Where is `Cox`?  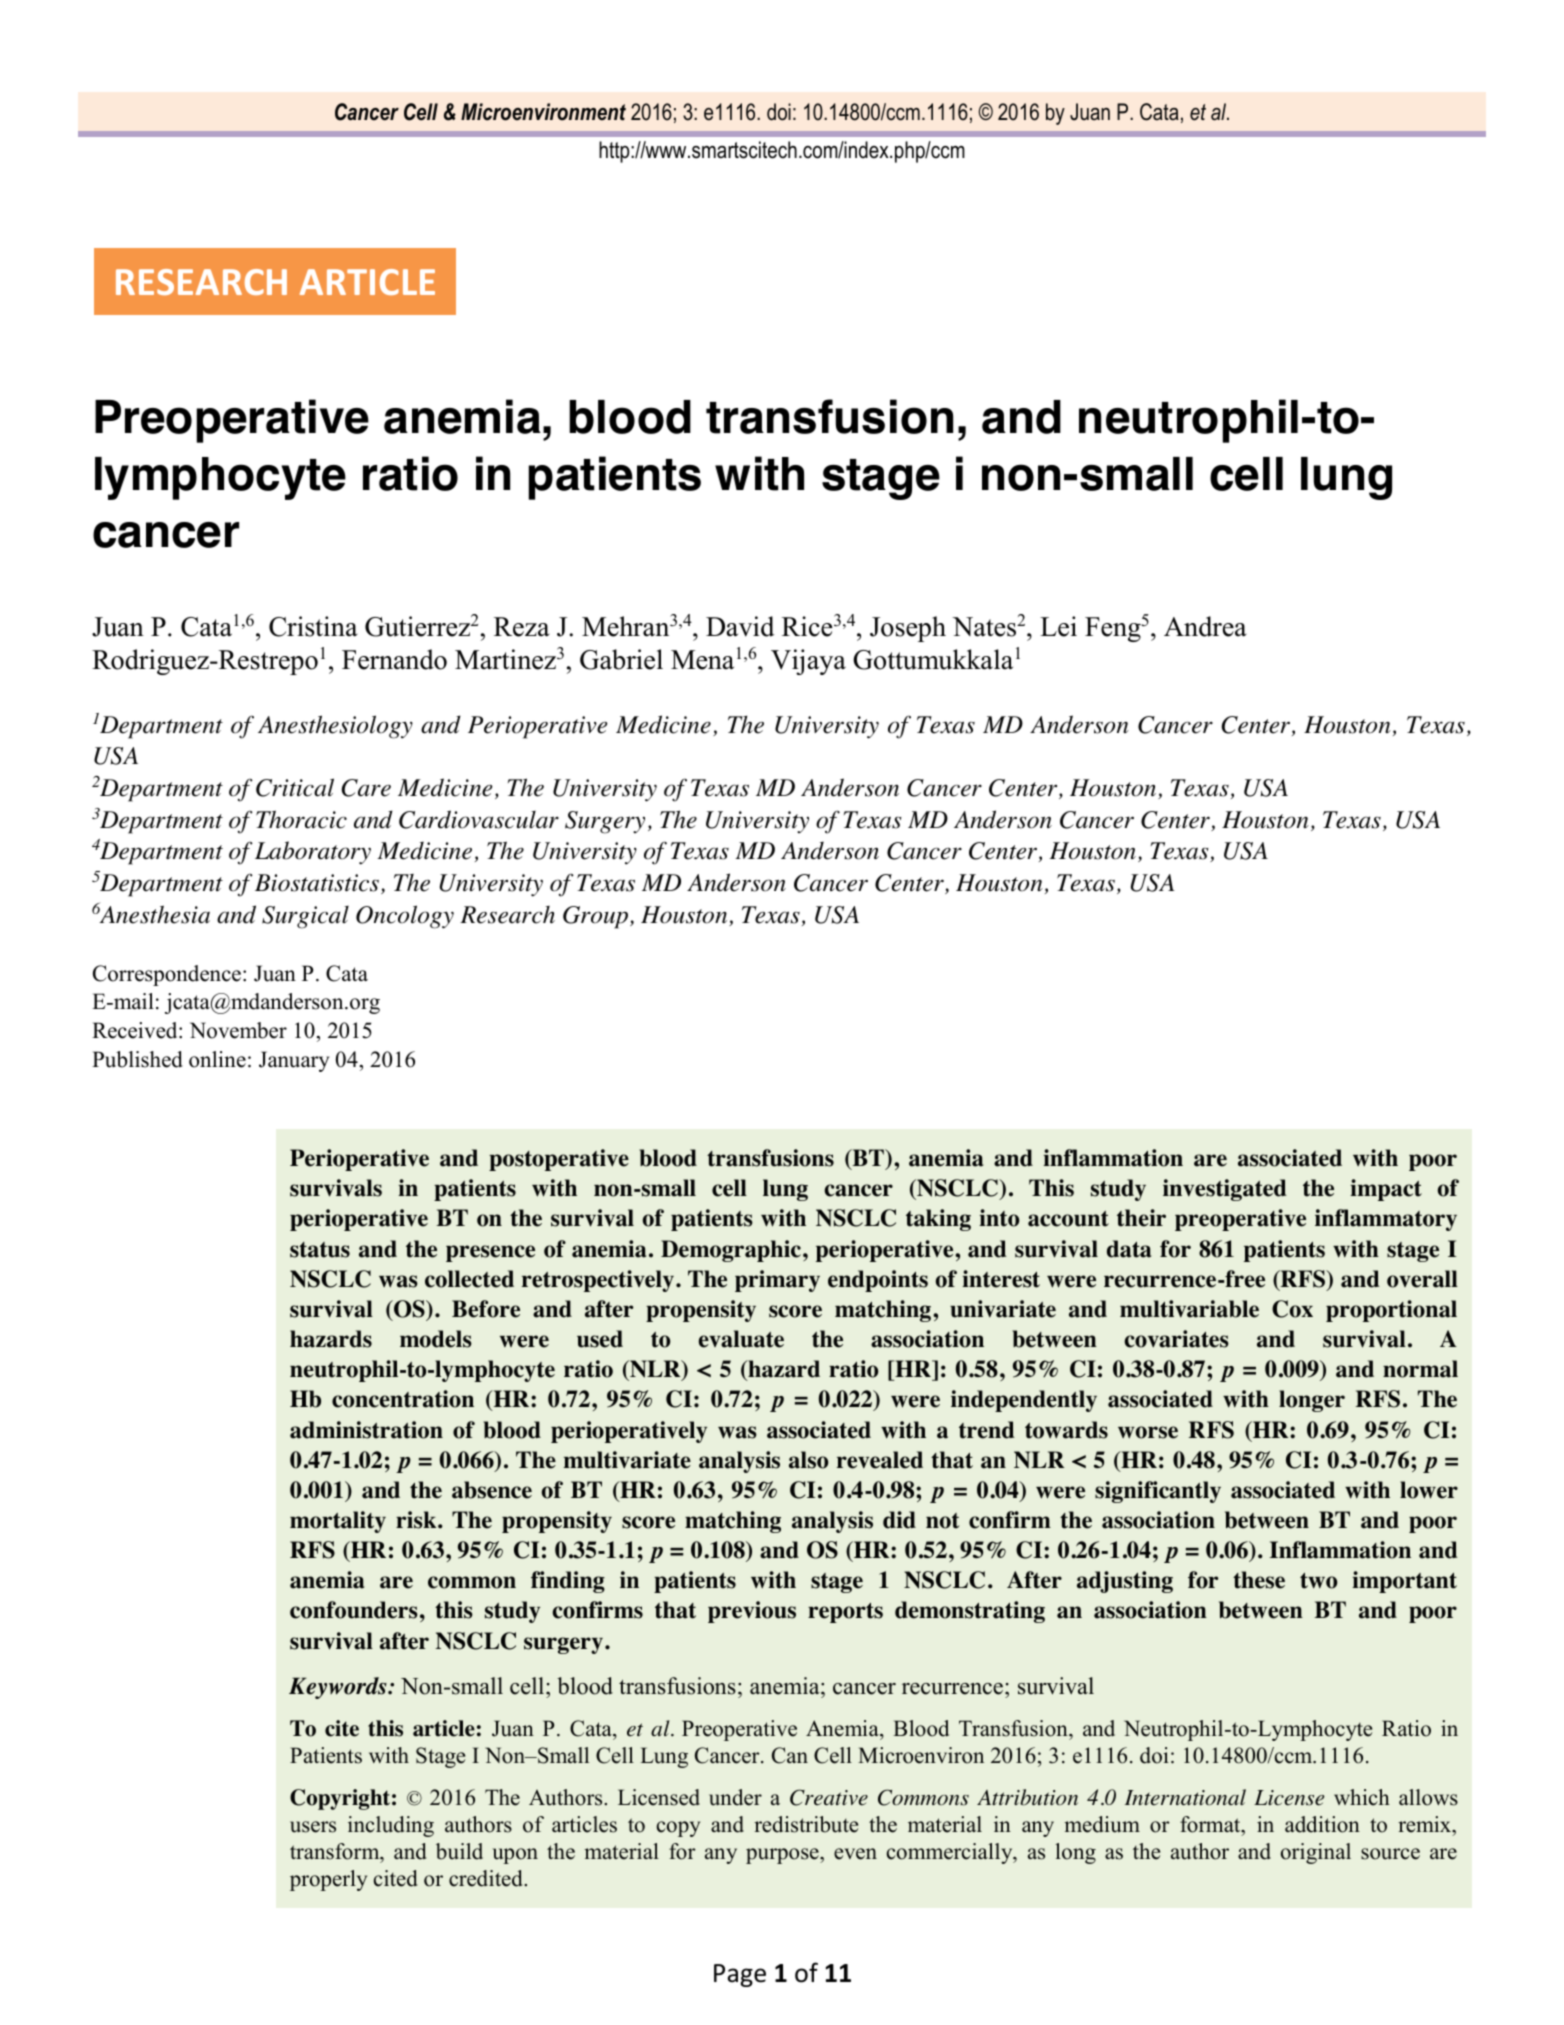 Cox is located at coordinates (1292, 1309).
